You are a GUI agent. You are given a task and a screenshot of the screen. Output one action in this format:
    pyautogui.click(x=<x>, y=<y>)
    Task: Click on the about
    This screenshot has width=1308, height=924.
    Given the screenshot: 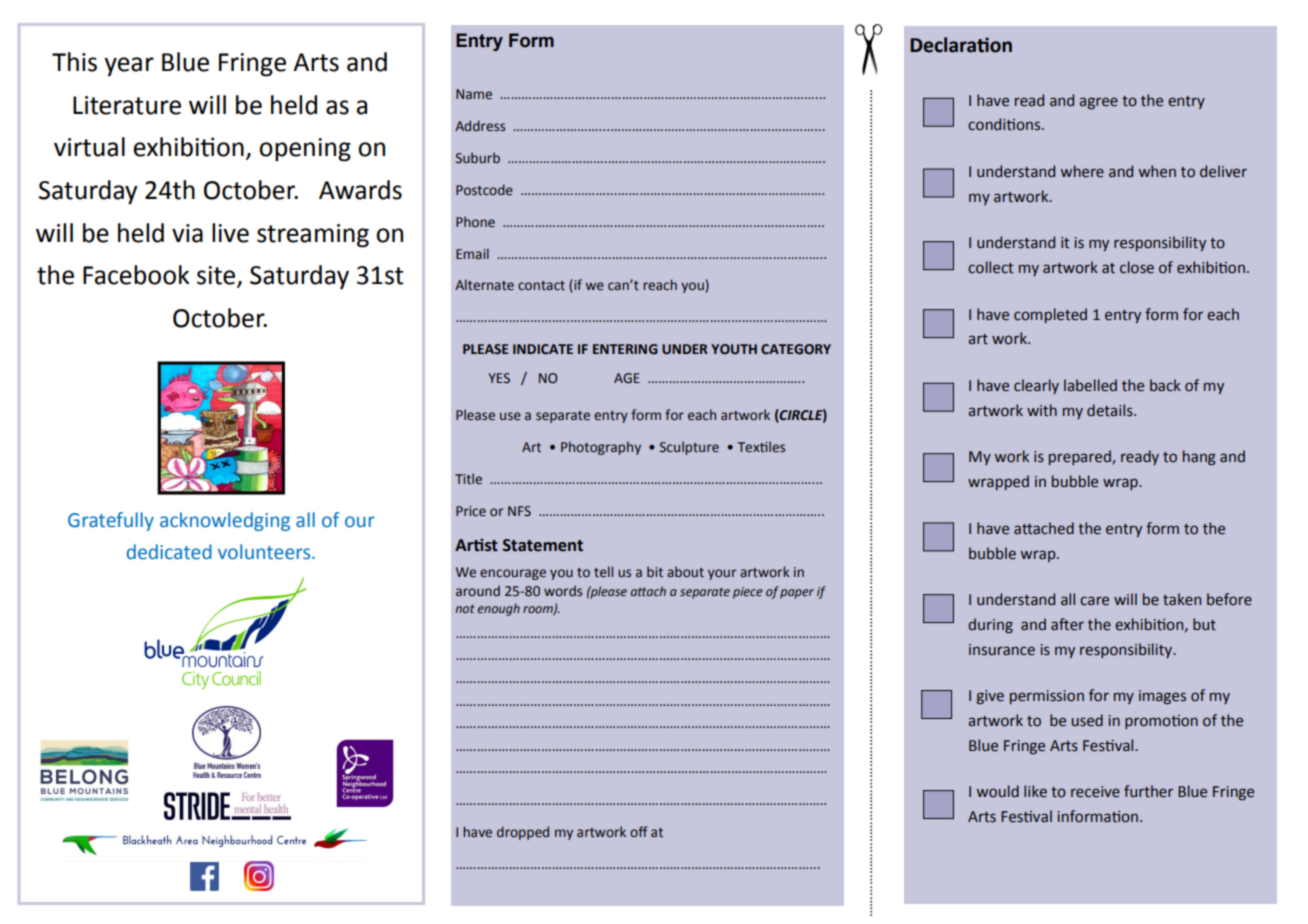 What is the action you would take?
    pyautogui.click(x=685, y=571)
